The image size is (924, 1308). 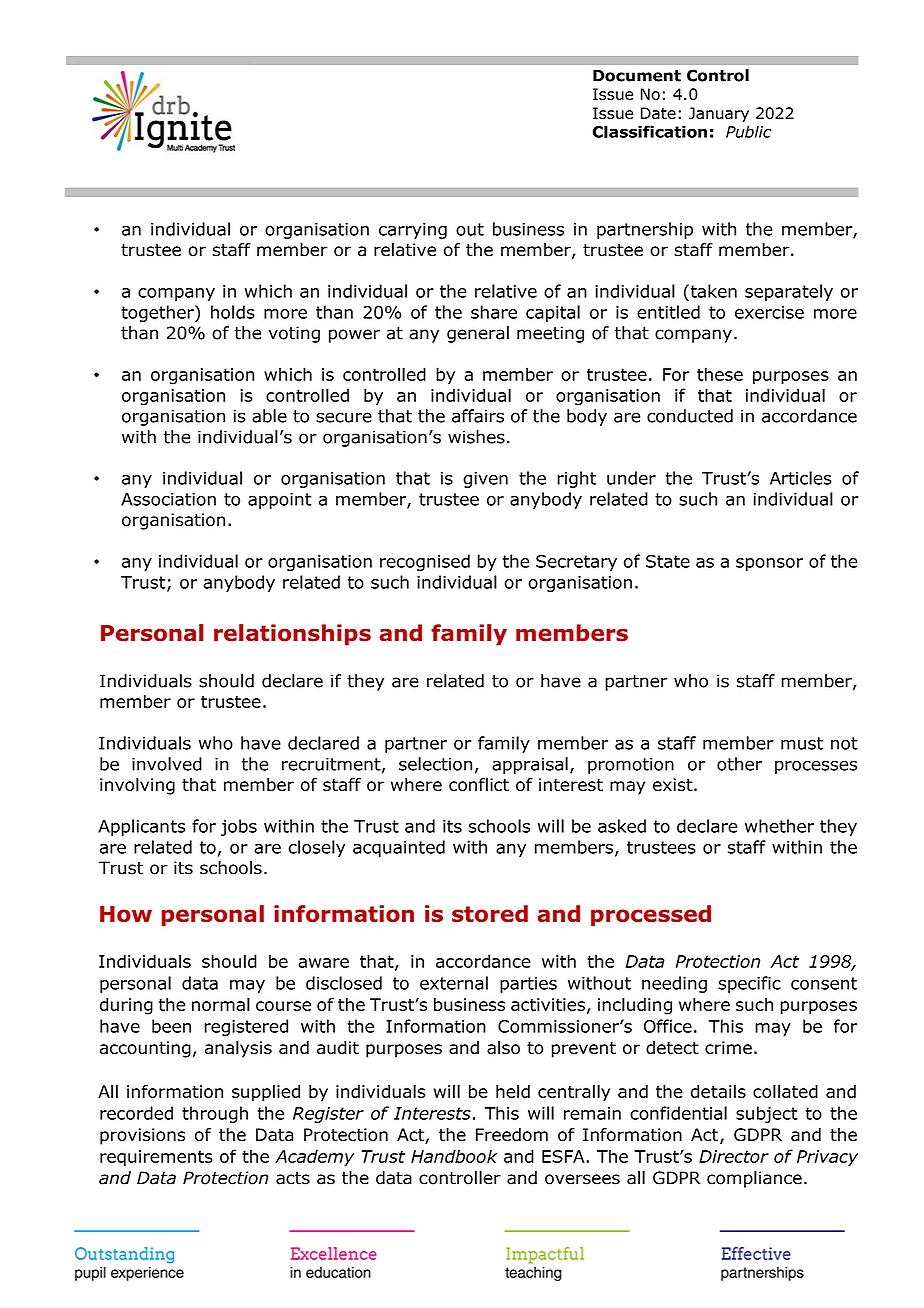 I want to click on recognised, so click(x=425, y=562).
